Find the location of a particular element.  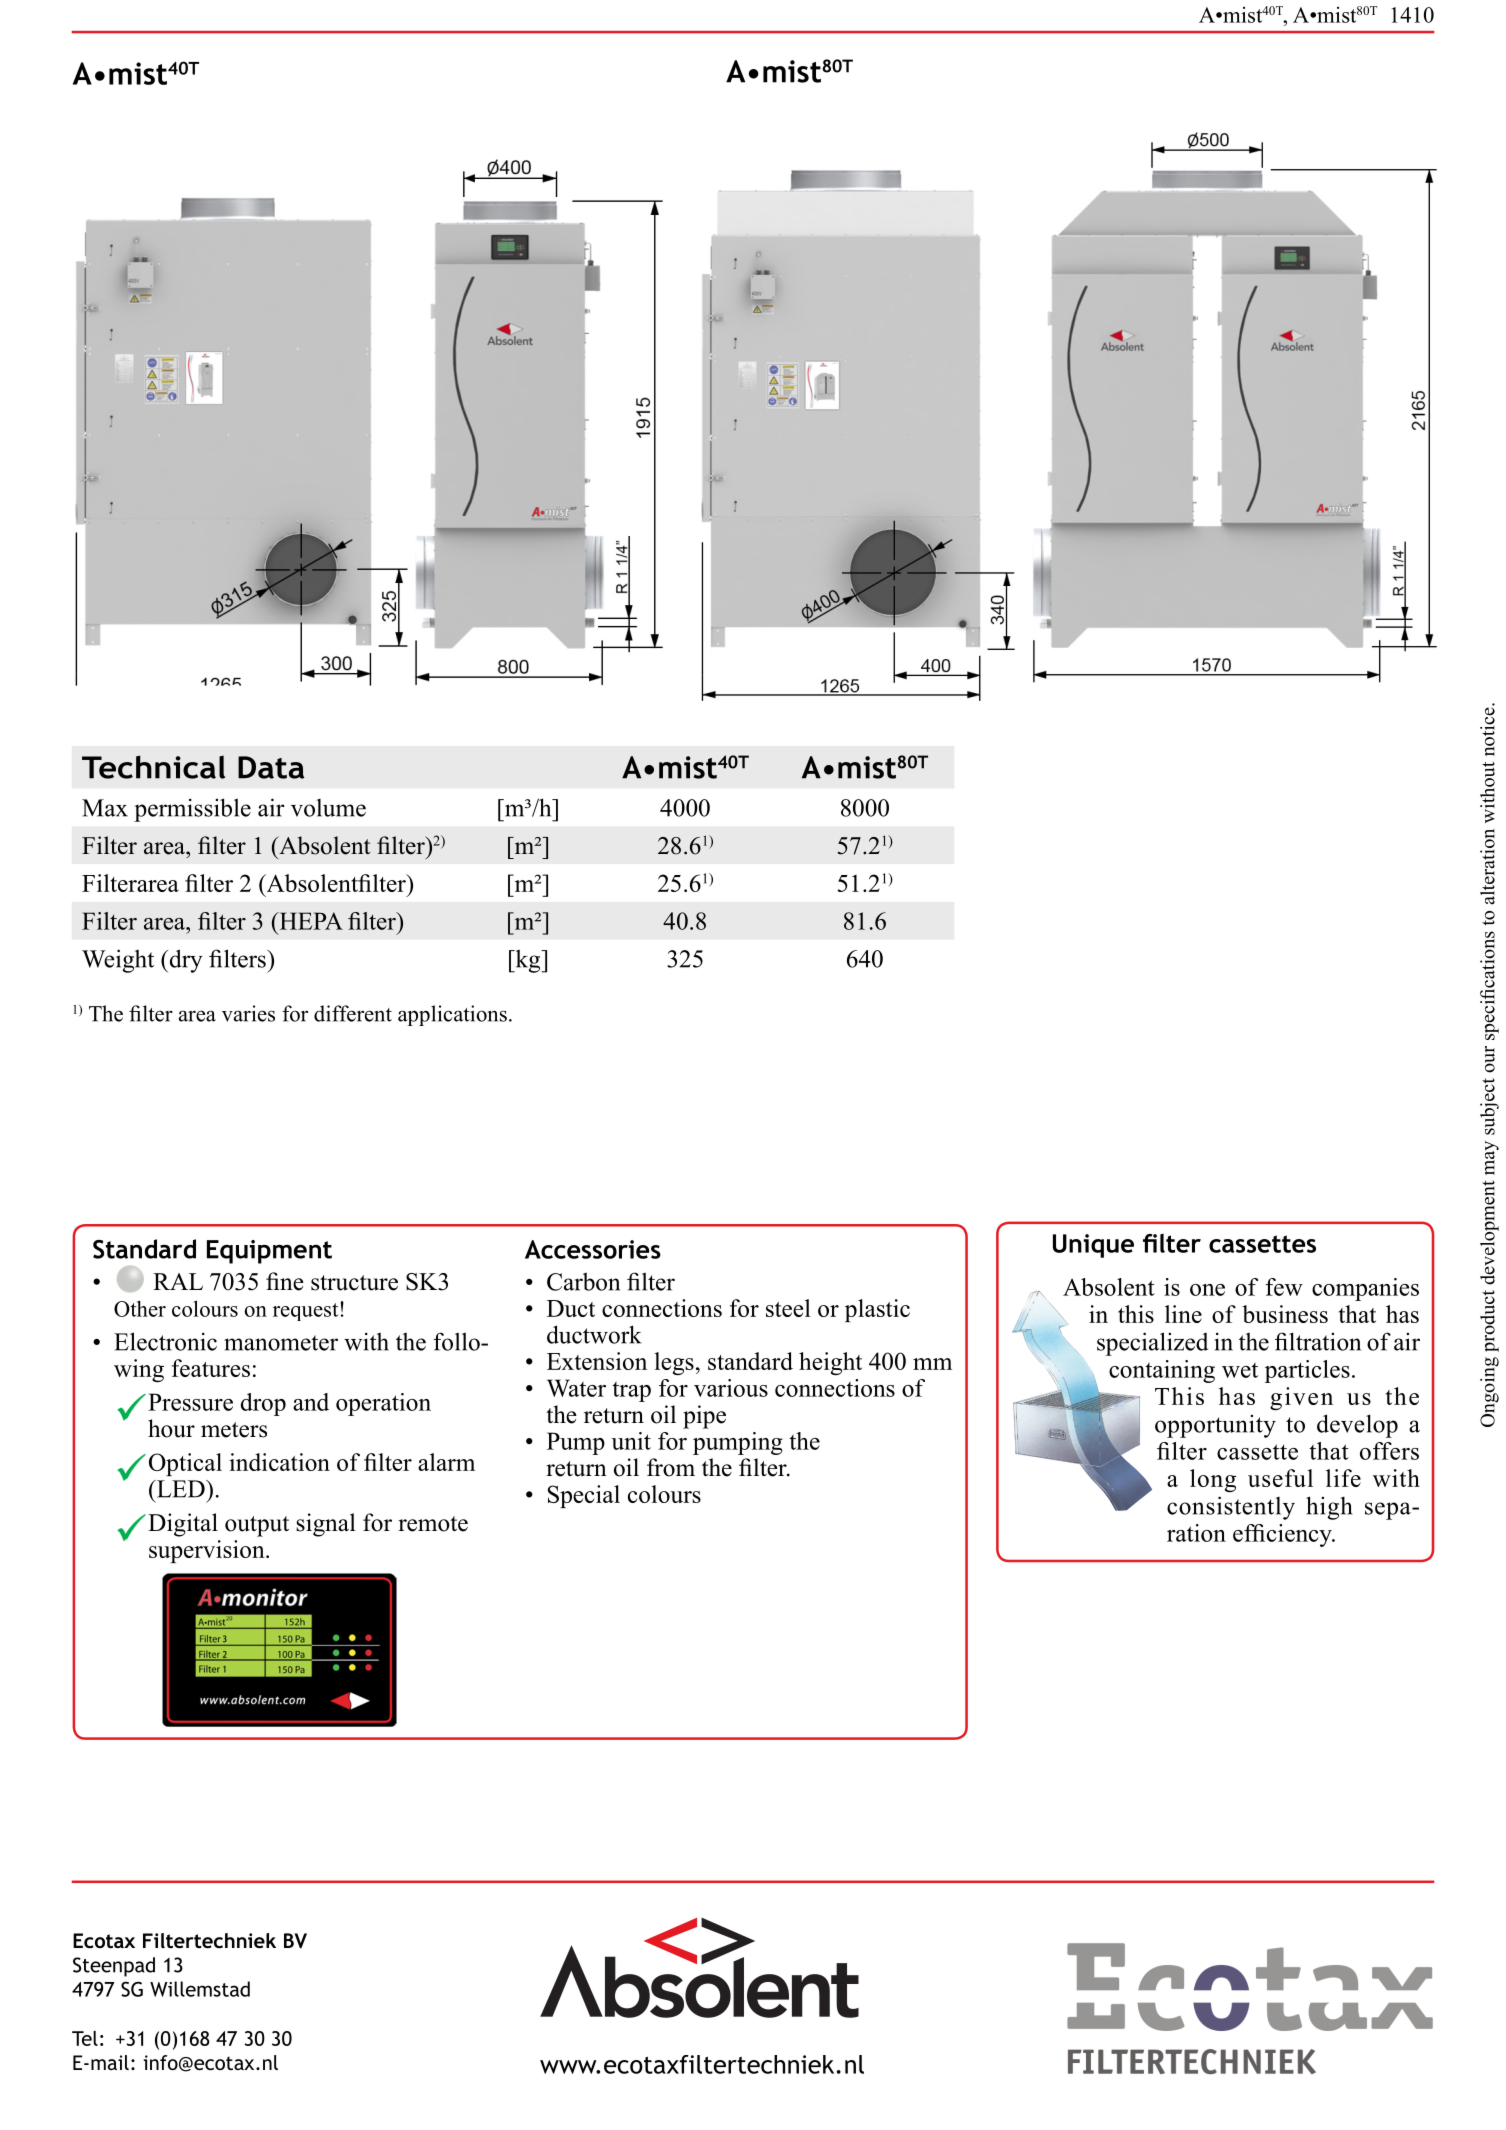

drop is located at coordinates (263, 1404).
